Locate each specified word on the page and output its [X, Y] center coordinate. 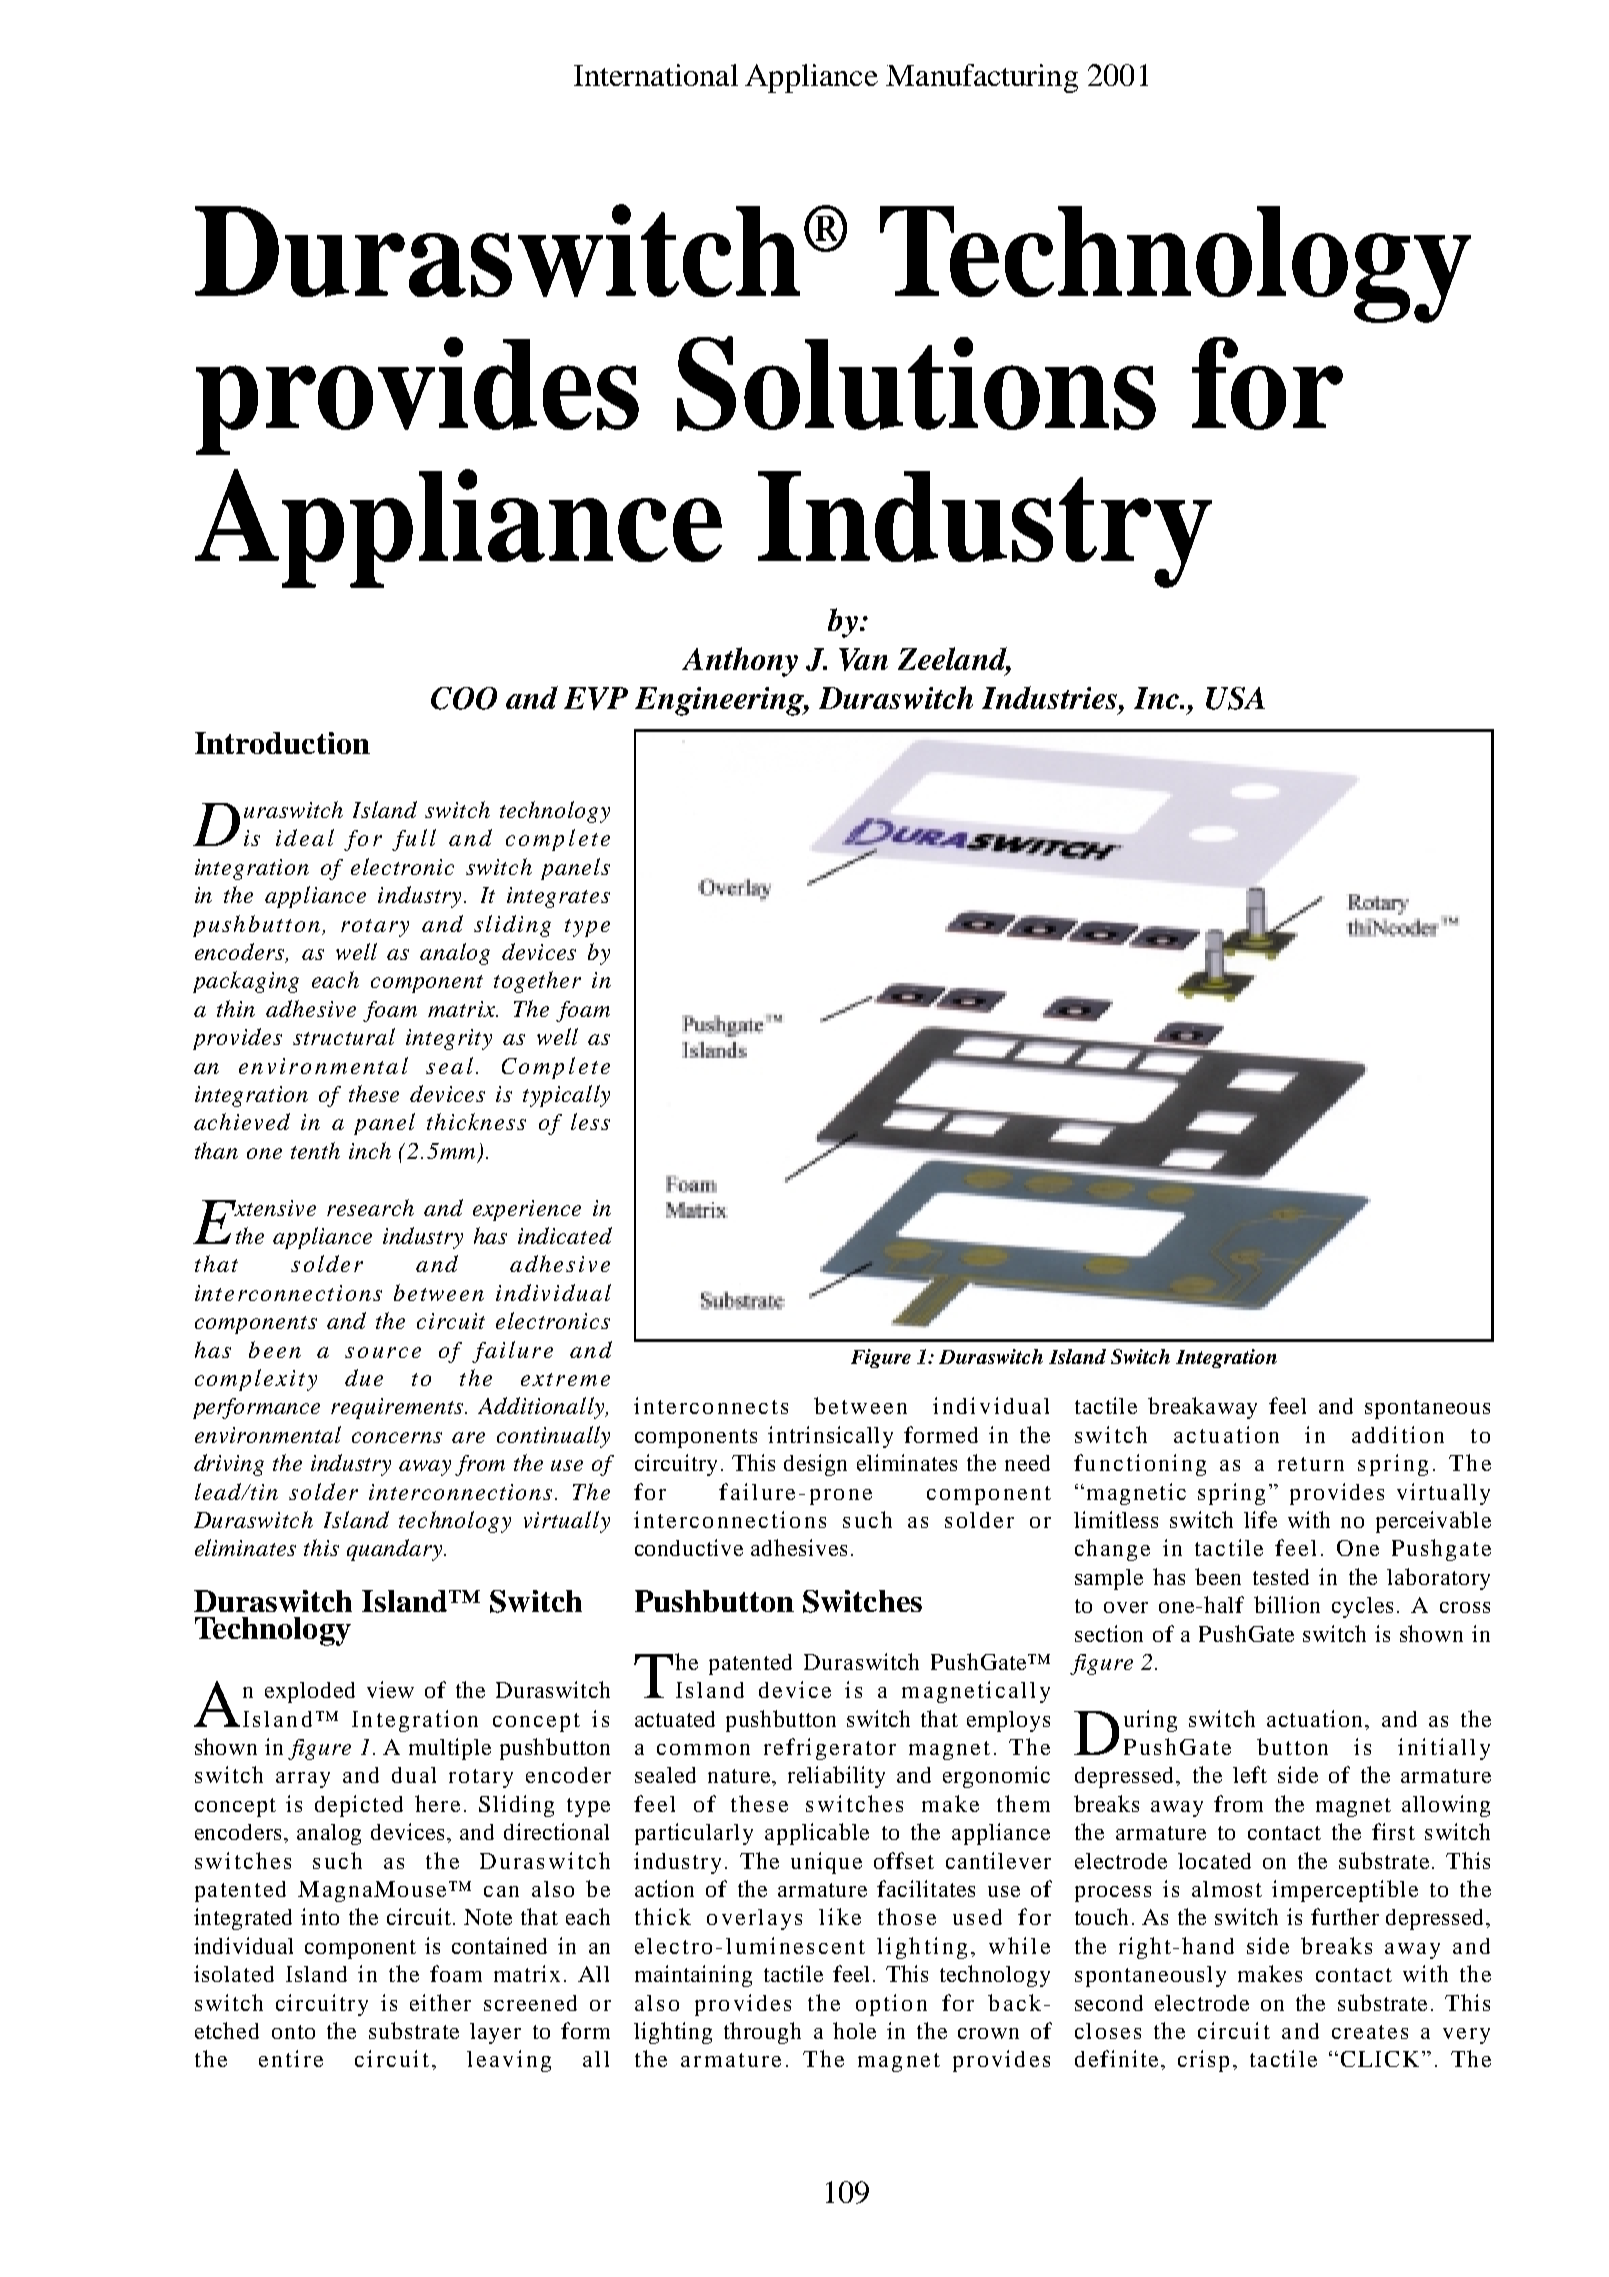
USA [1235, 698]
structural [344, 1036]
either [440, 2002]
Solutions [916, 383]
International [656, 75]
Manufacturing [982, 78]
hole [854, 2030]
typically [566, 1096]
